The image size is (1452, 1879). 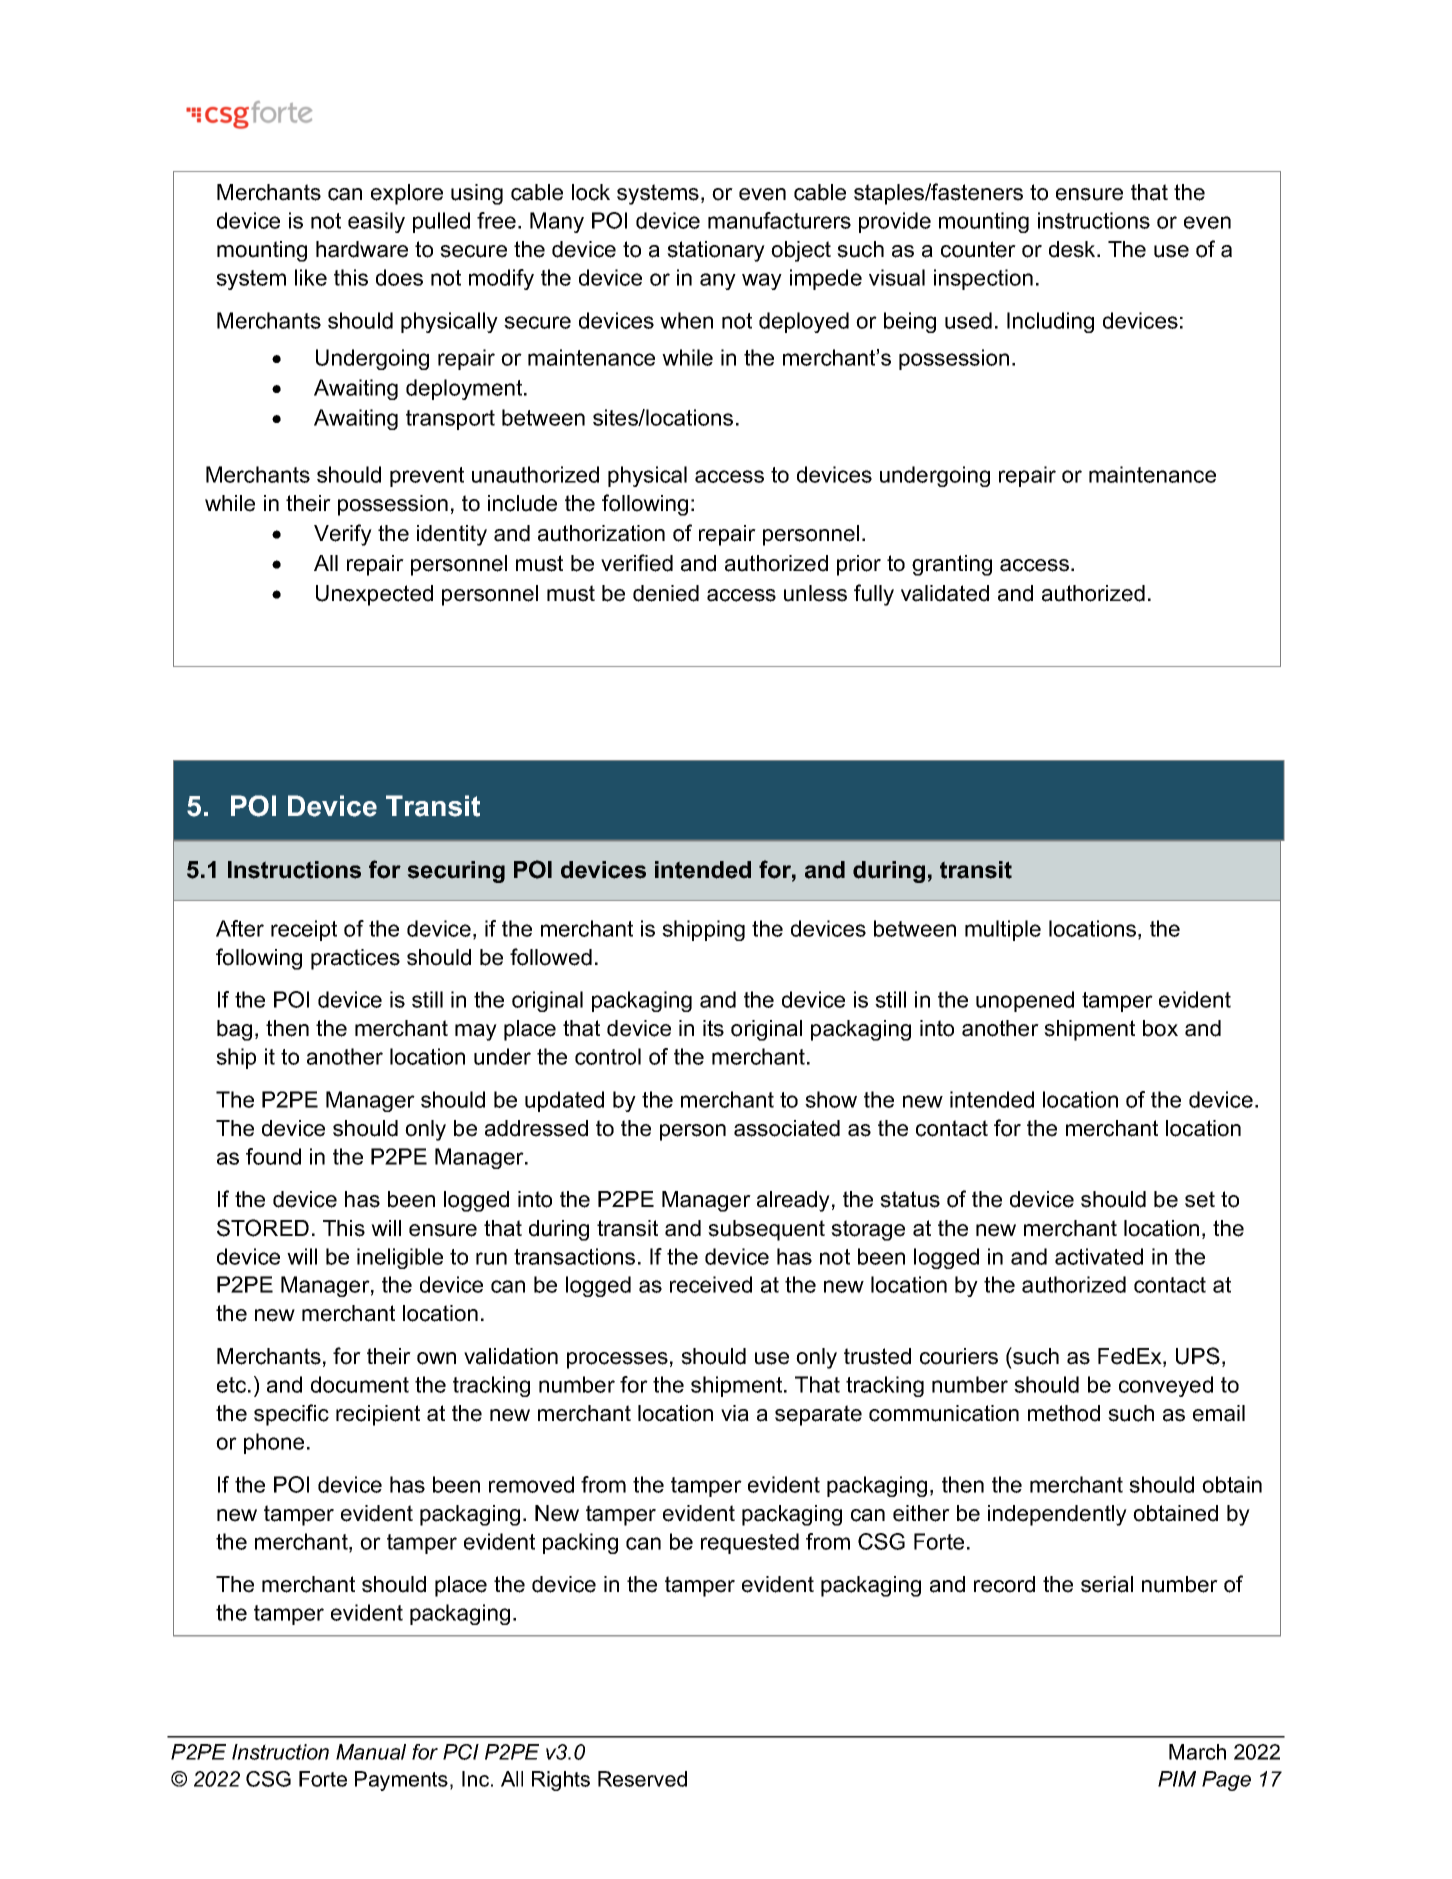 I want to click on its, so click(x=713, y=1028).
